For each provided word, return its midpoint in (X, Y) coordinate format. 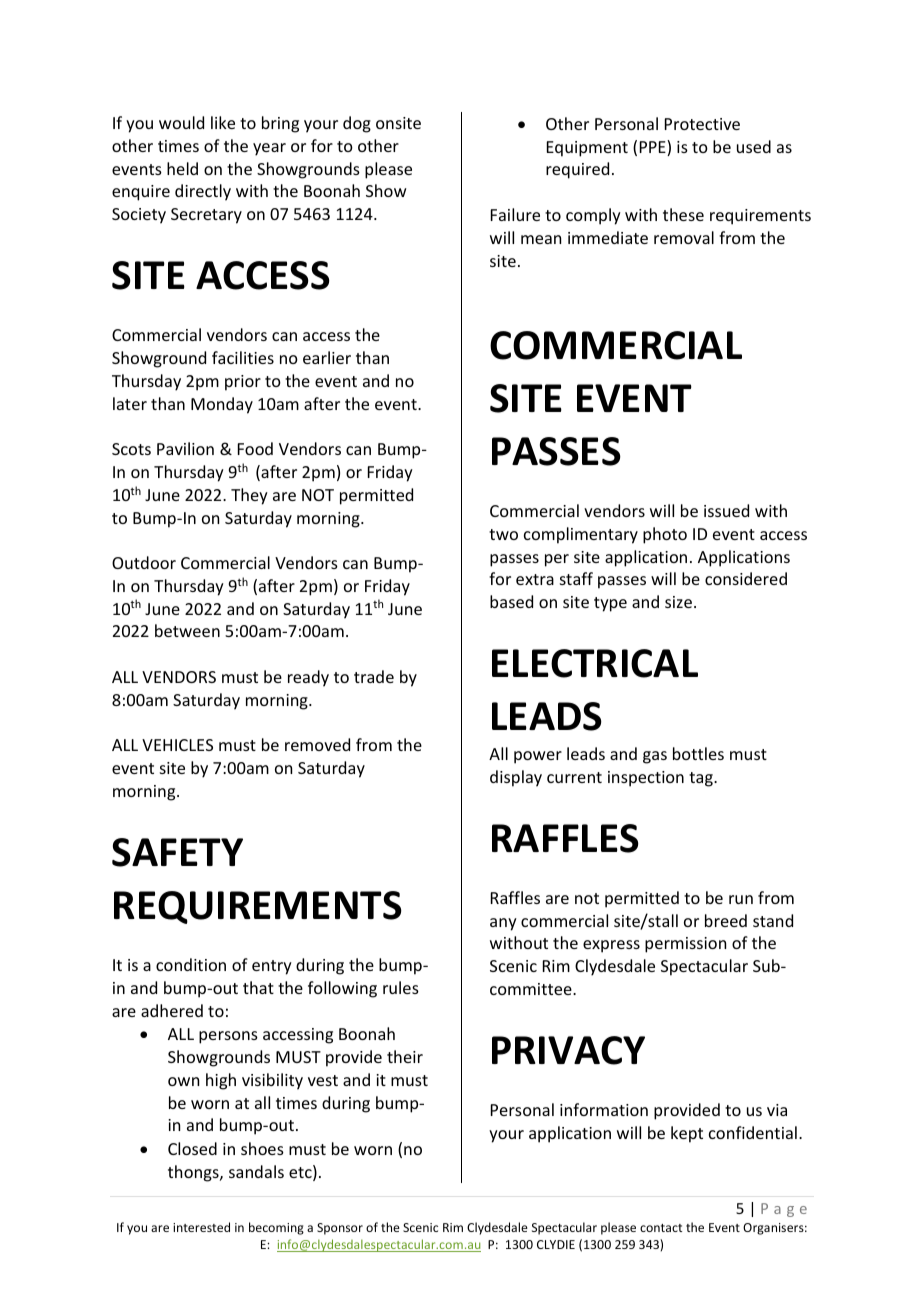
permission (685, 945)
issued (726, 510)
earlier (327, 357)
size (678, 602)
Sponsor (340, 1229)
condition (191, 964)
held (182, 168)
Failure (515, 214)
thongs (194, 1173)
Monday (222, 405)
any (503, 924)
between (187, 630)
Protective (702, 124)
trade (374, 676)
